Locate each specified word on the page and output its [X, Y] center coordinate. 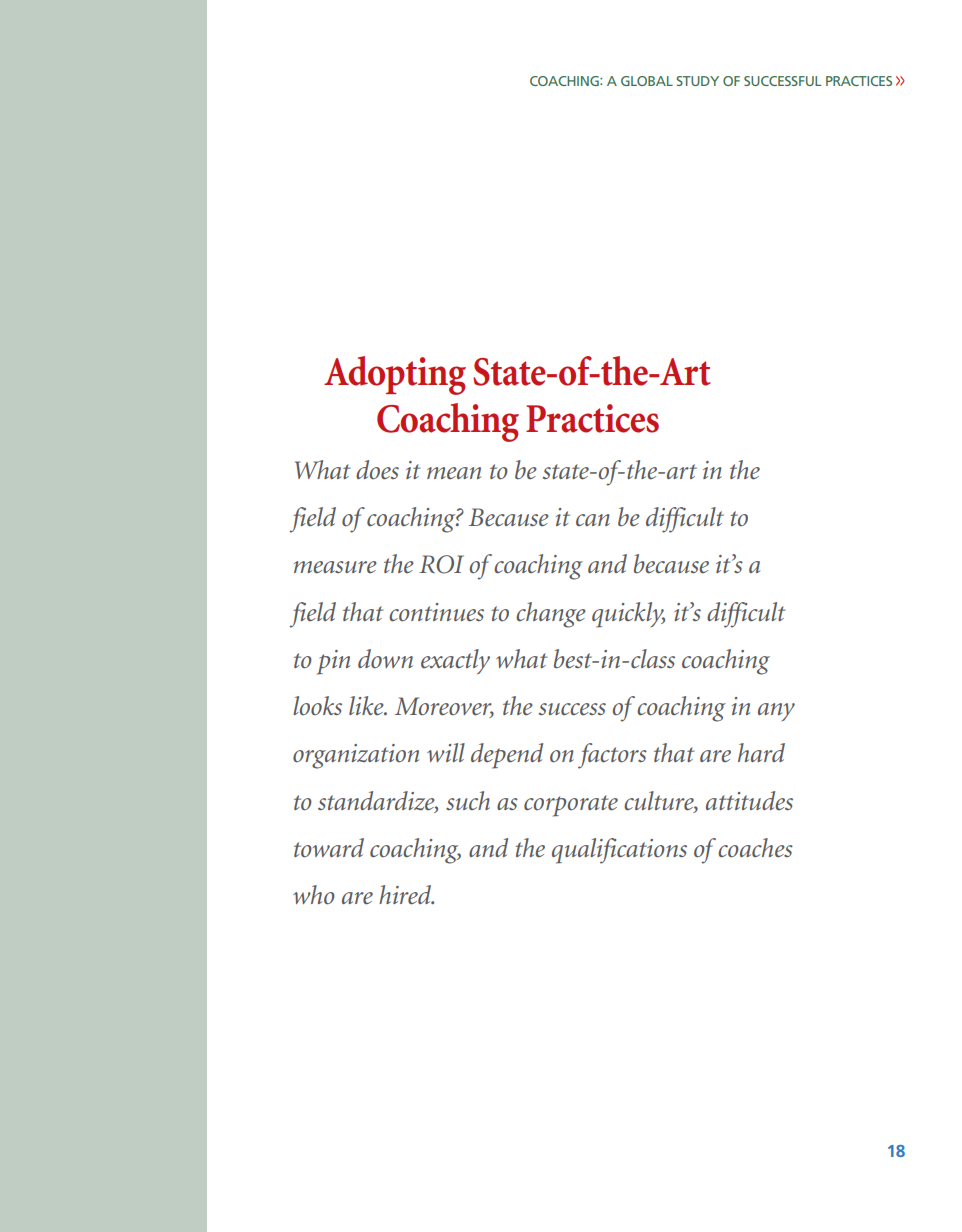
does [377, 470]
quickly [628, 615]
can [593, 520]
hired [406, 895]
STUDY [697, 81]
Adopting [395, 375]
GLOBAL [647, 81]
